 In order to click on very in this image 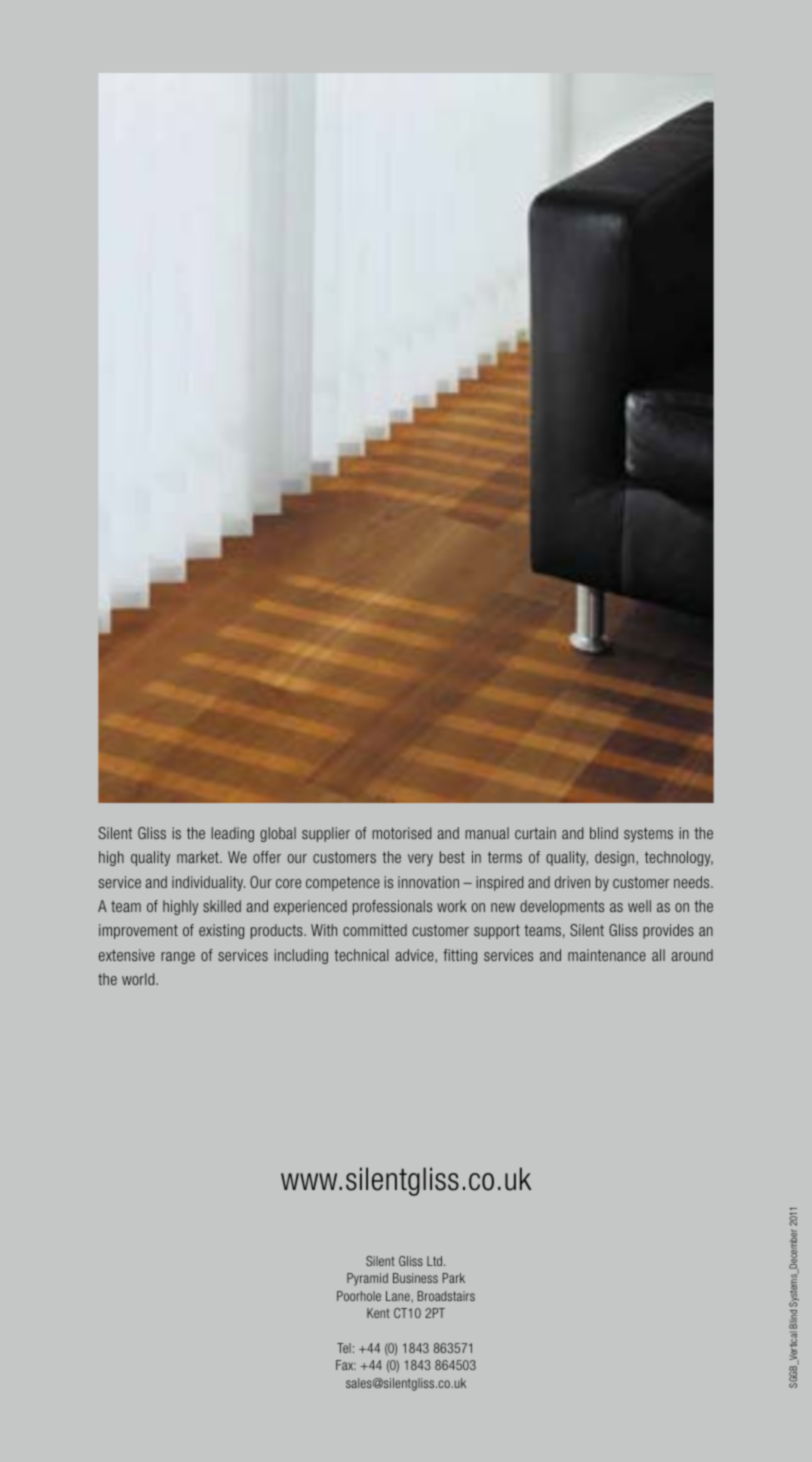, I will do `click(420, 860)`.
